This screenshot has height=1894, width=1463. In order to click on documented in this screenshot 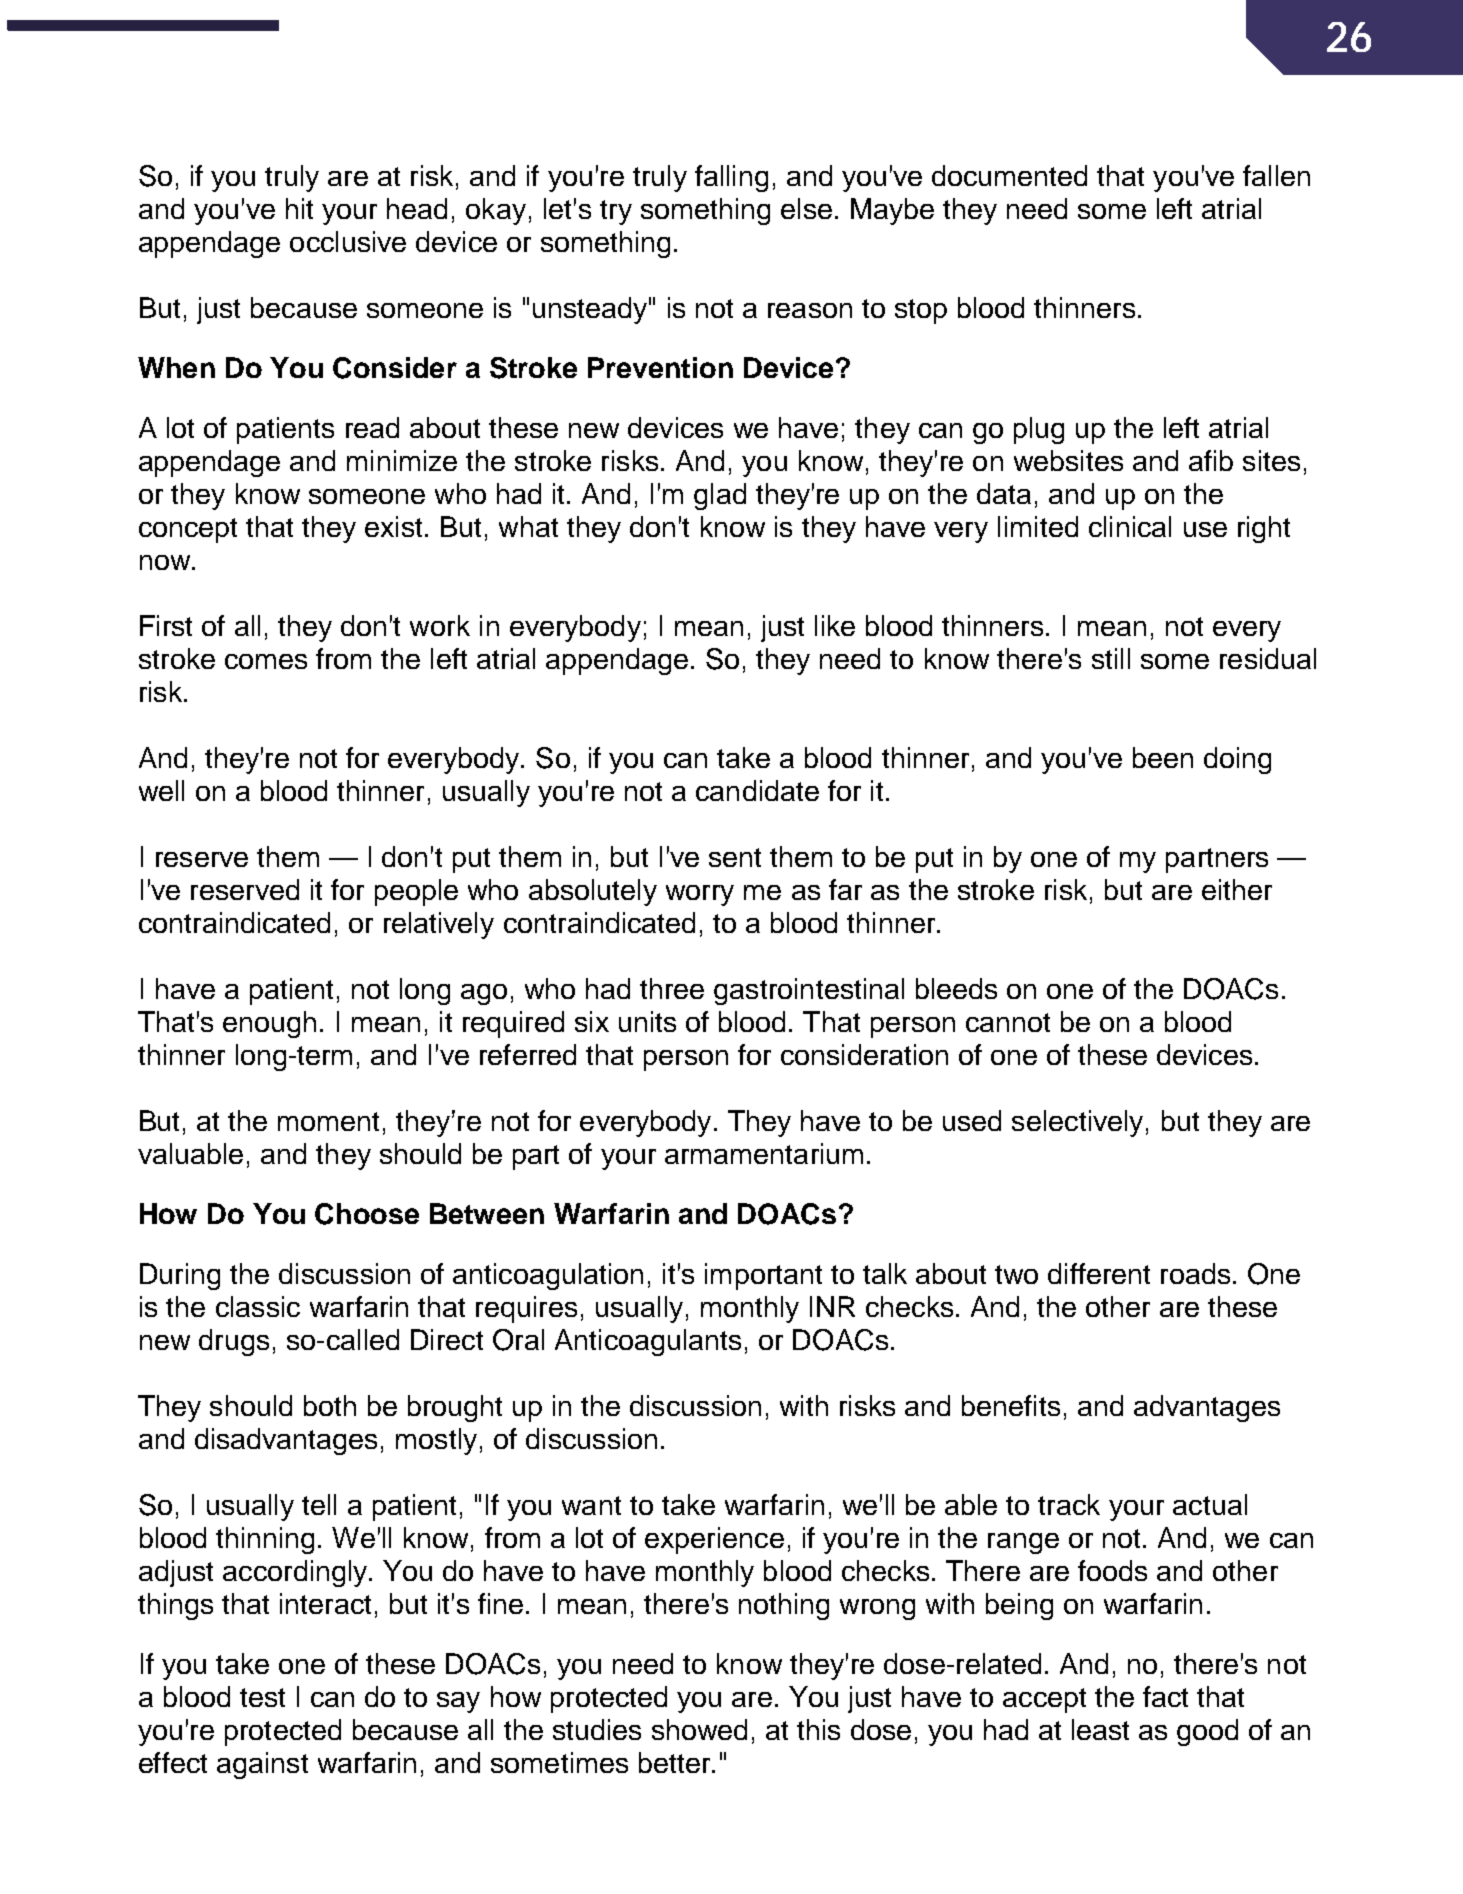, I will do `click(1009, 175)`.
